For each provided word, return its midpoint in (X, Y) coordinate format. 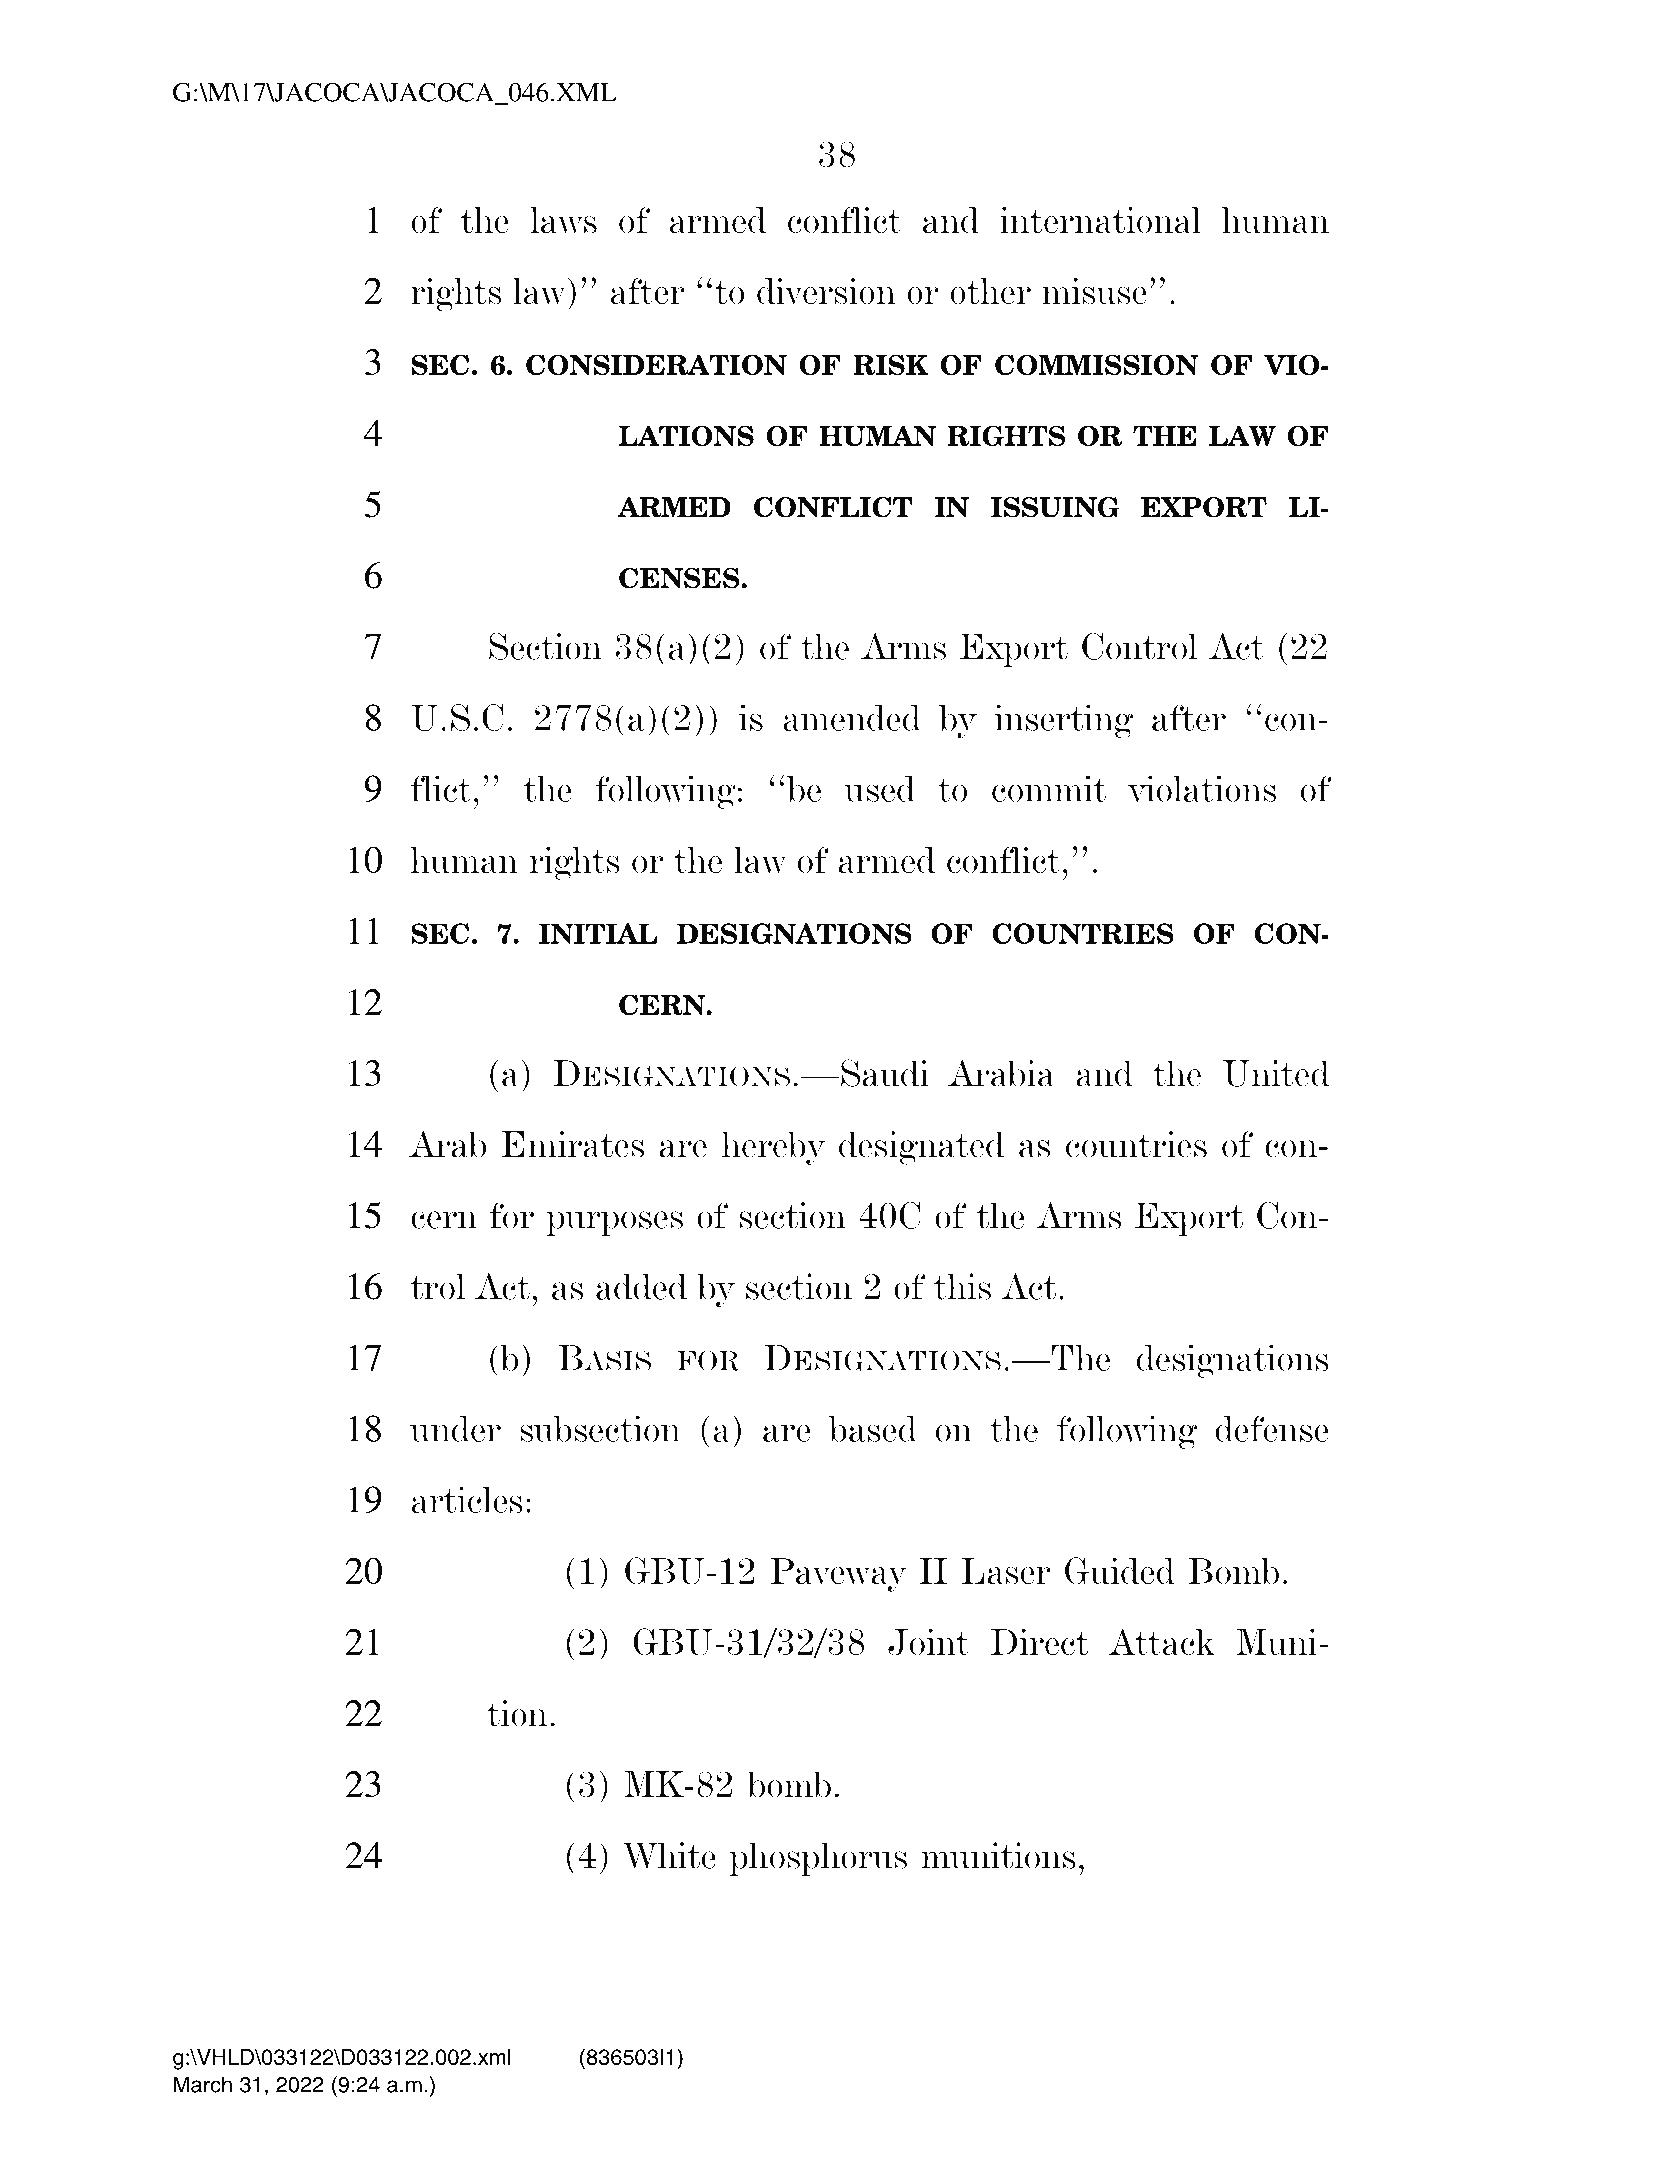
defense (1272, 1429)
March (203, 2084)
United (1276, 1073)
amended (852, 718)
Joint (928, 1642)
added (641, 1287)
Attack (1162, 1642)
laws (563, 220)
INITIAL (598, 933)
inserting (1063, 721)
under (455, 1429)
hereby (774, 1148)
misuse (1094, 291)
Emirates (572, 1144)
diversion (826, 291)
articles (467, 1499)
